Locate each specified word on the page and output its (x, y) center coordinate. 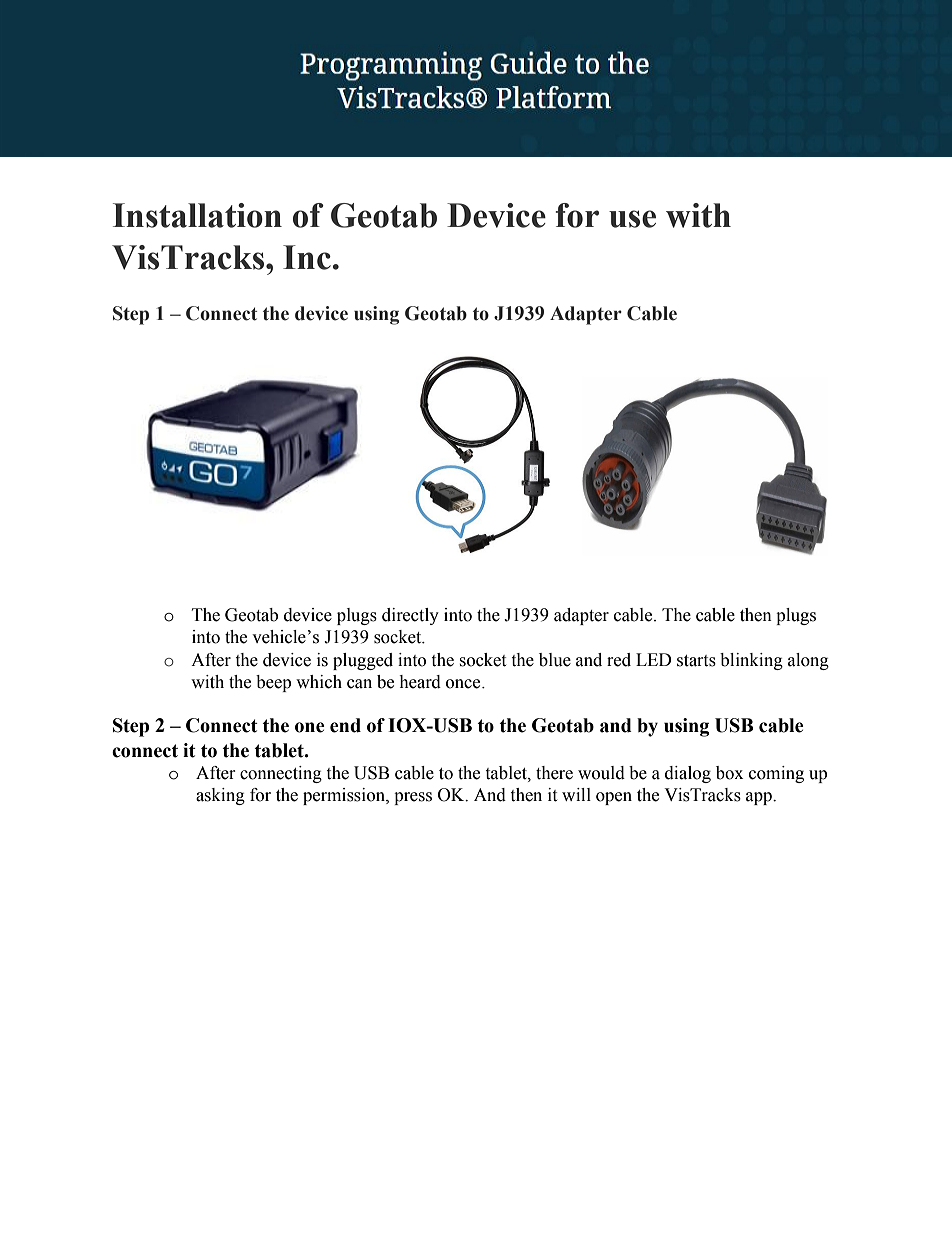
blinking (751, 661)
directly (410, 616)
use (632, 219)
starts (696, 661)
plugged (363, 661)
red (619, 660)
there (554, 773)
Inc (307, 257)
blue (555, 660)
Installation (197, 215)
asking (220, 796)
